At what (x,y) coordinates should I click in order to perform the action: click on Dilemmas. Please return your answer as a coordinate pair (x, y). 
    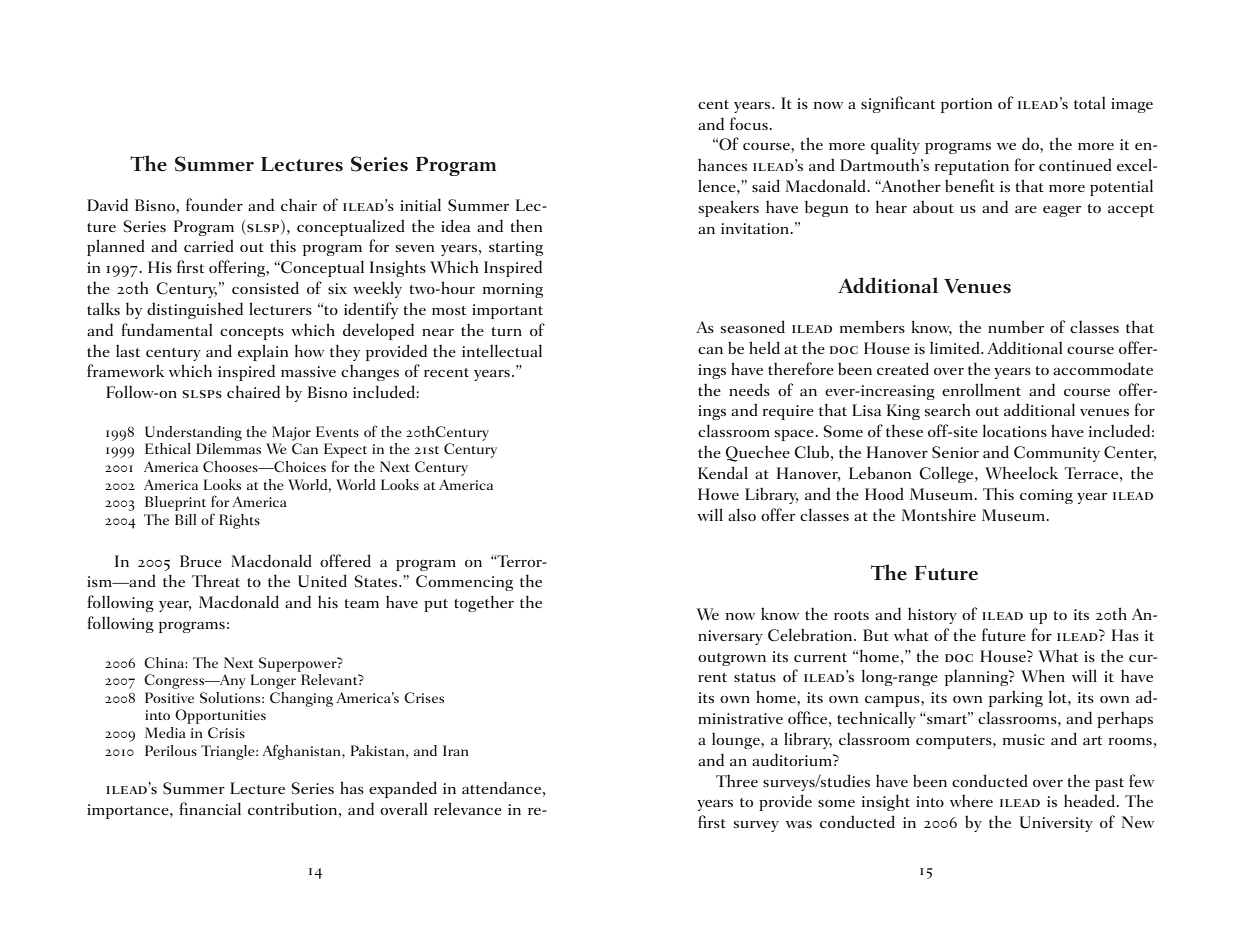
    Looking at the image, I should click on (228, 448).
